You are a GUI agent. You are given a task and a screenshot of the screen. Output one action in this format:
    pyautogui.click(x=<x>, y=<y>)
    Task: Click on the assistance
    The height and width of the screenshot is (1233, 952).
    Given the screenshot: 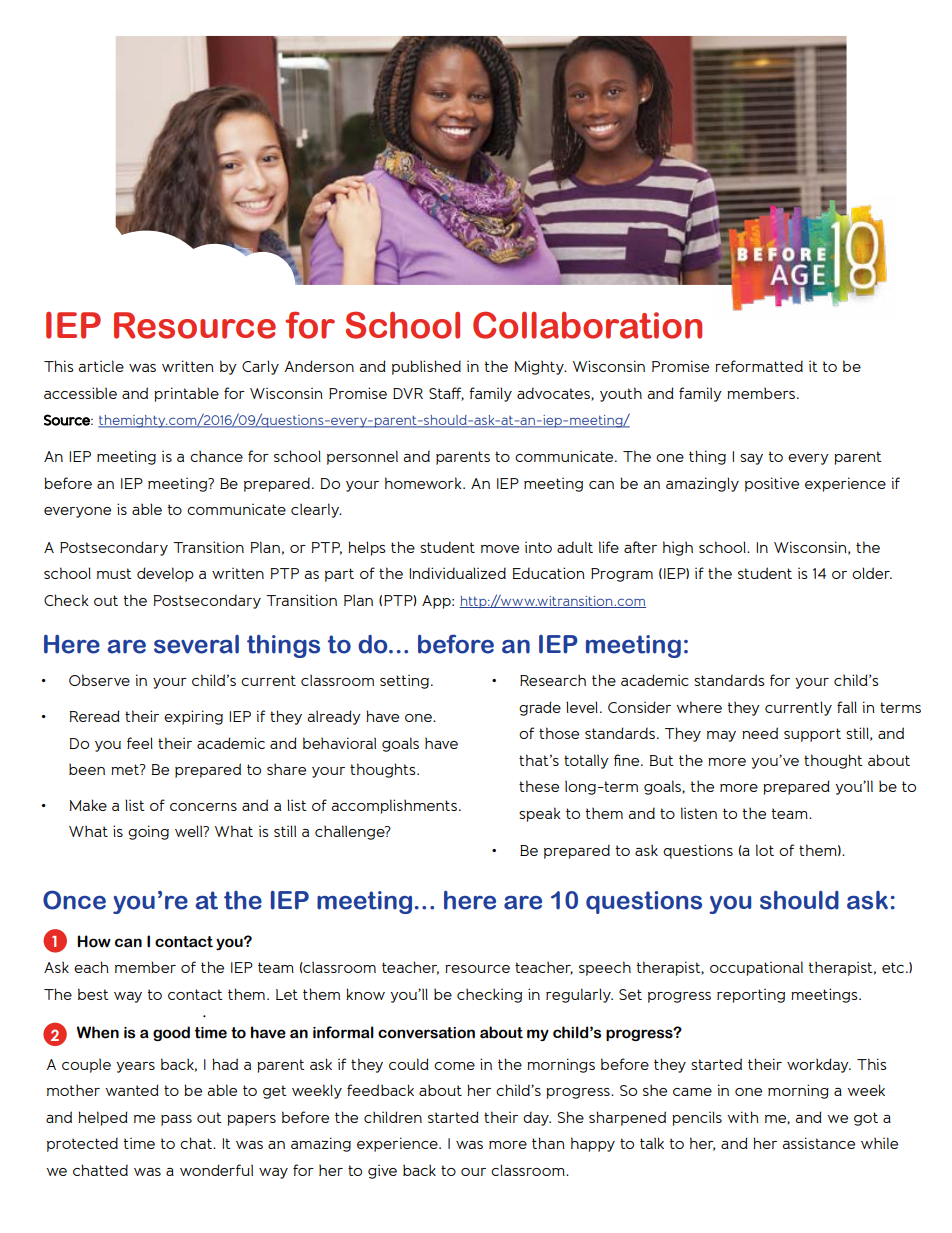 What is the action you would take?
    pyautogui.click(x=818, y=1143)
